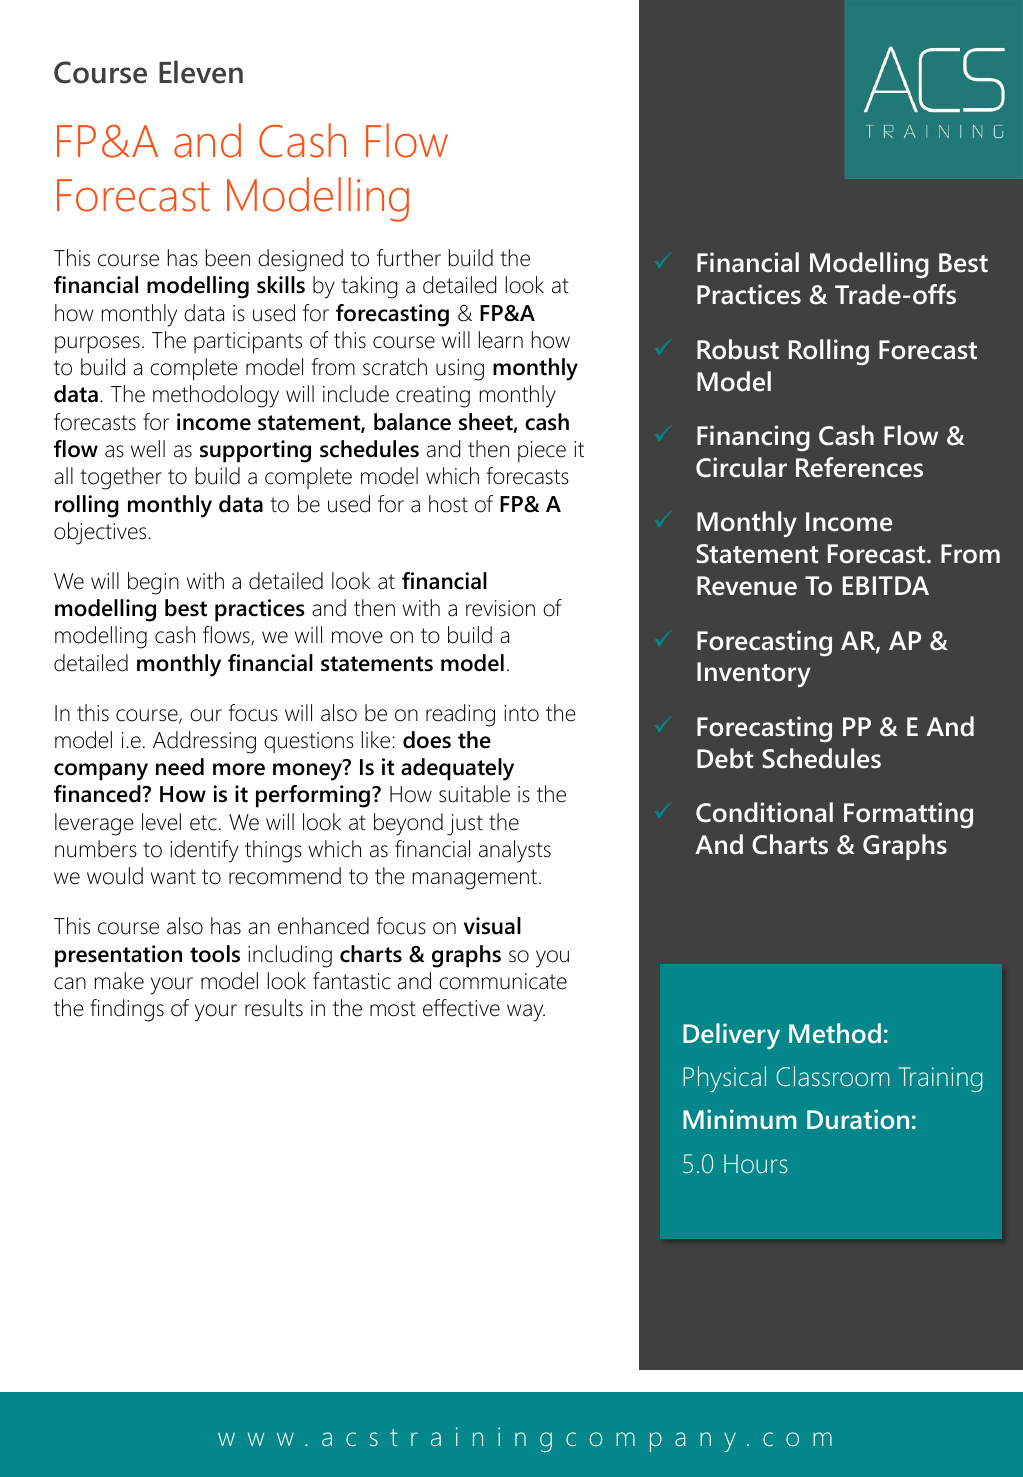 The height and width of the screenshot is (1477, 1023). Describe the element at coordinates (542, 451) in the screenshot. I see `piece` at that location.
